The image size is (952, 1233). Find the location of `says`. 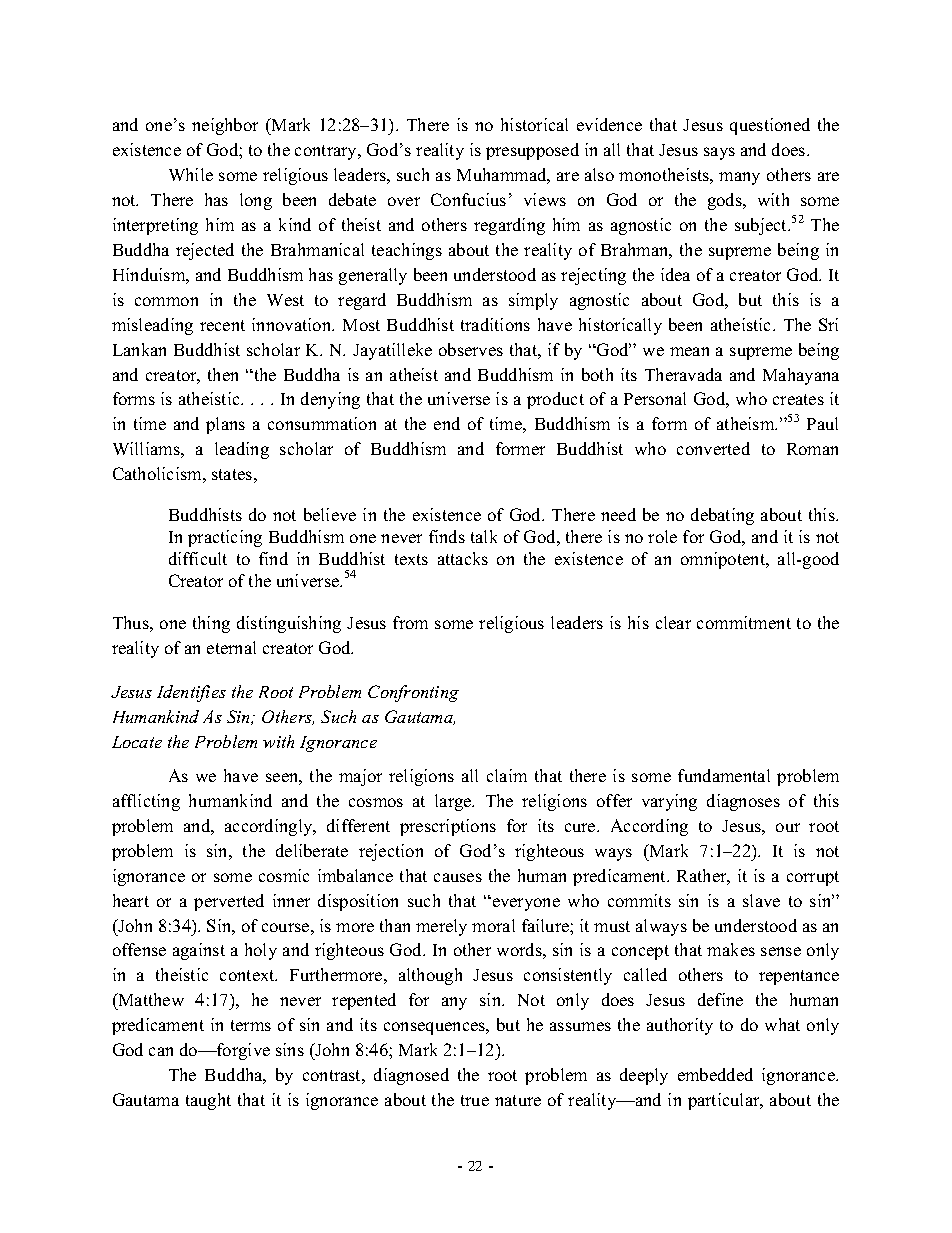

says is located at coordinates (719, 153).
